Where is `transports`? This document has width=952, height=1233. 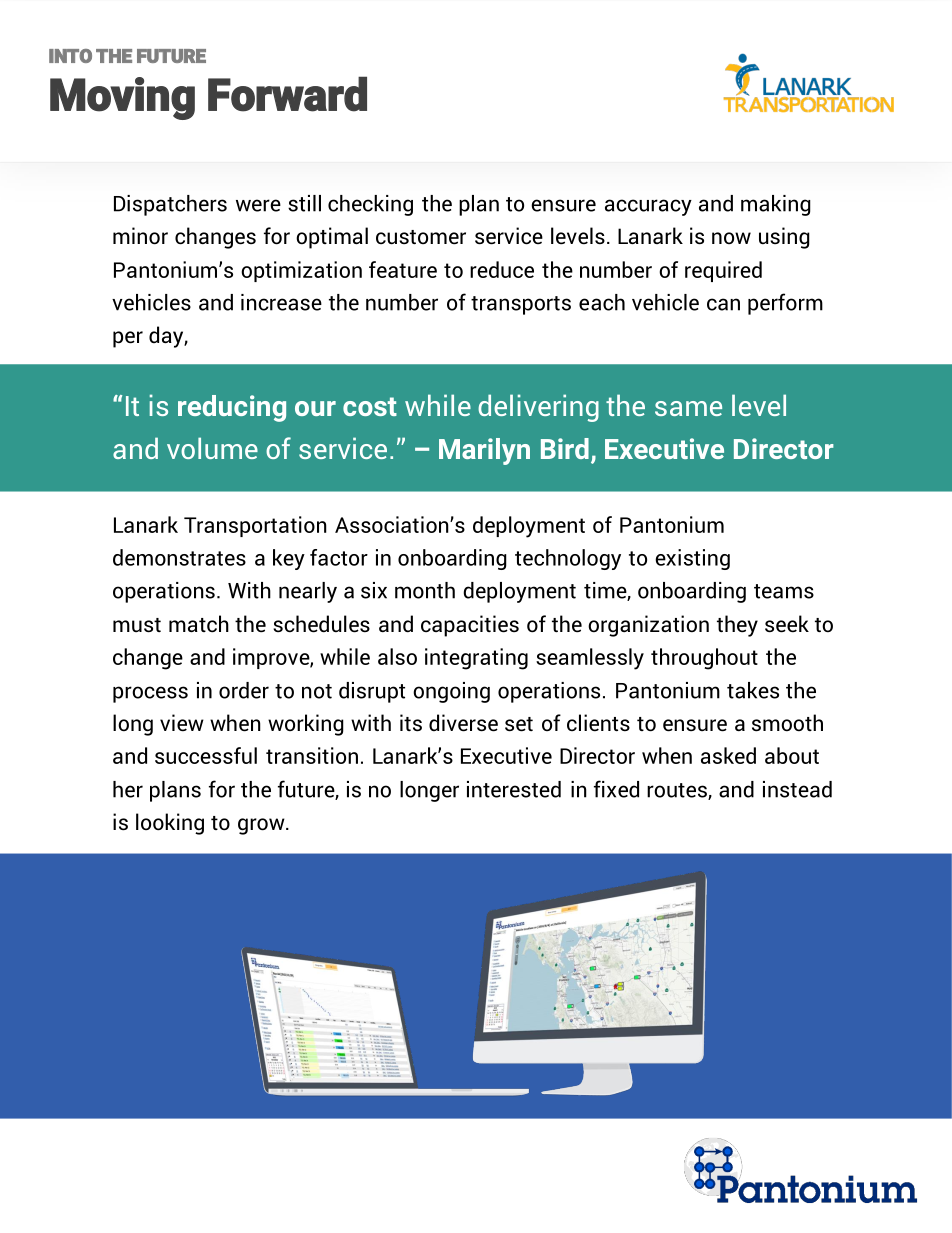
transports is located at coordinates (521, 305).
